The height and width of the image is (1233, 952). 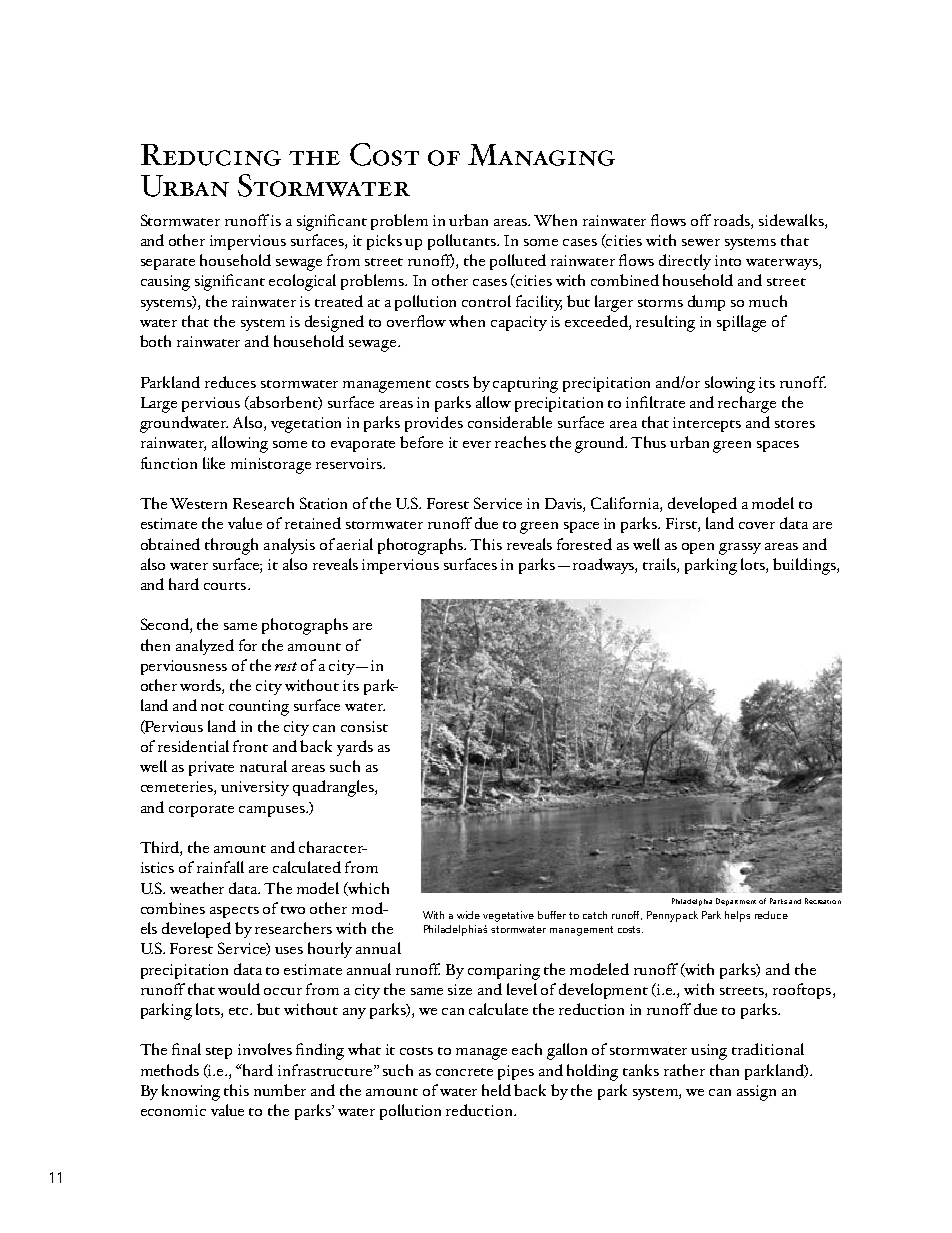 What do you see at coordinates (364, 726) in the image?
I see `consist` at bounding box center [364, 726].
